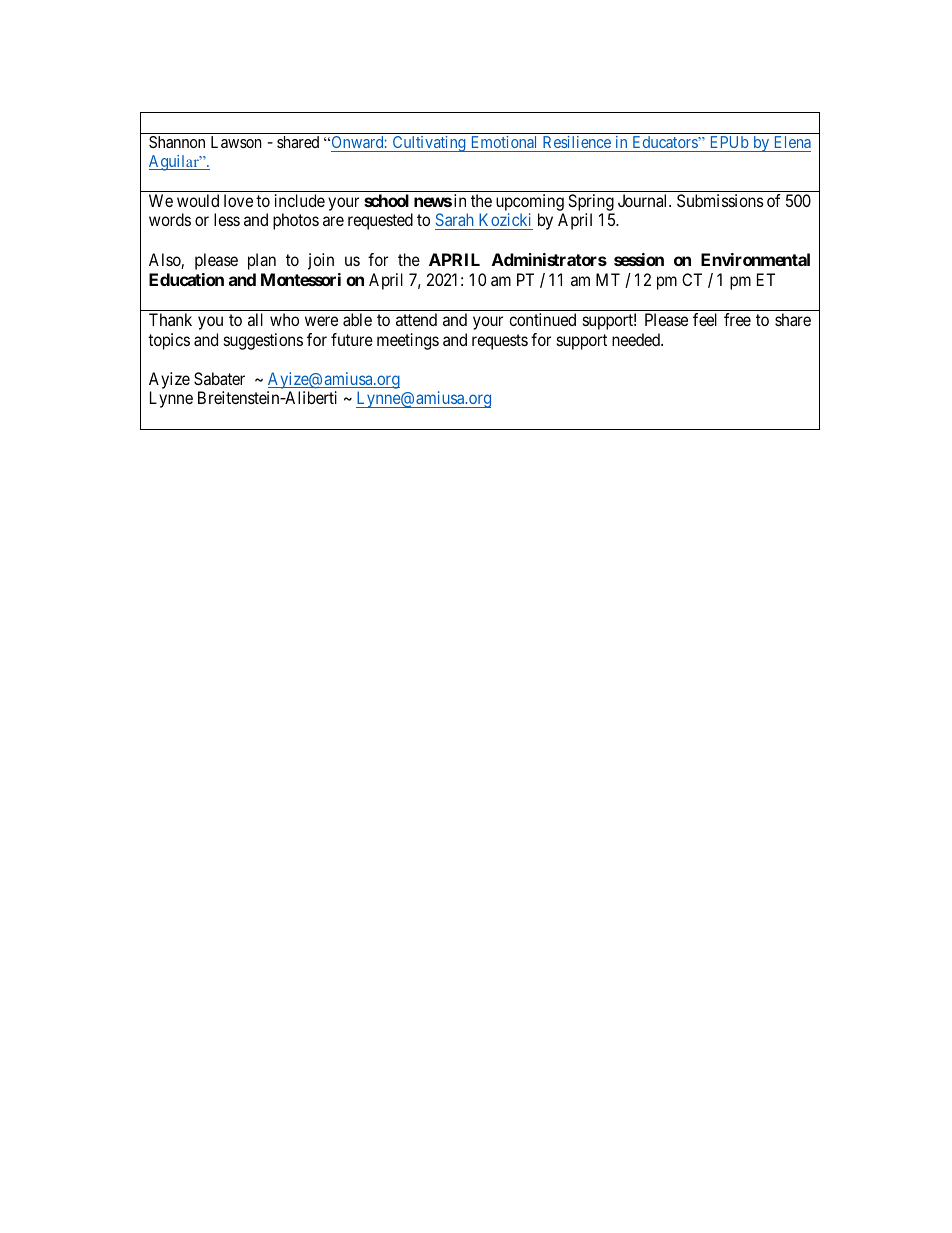 The width and height of the document is (952, 1233). Describe the element at coordinates (705, 319) in the document. I see `feel` at that location.
